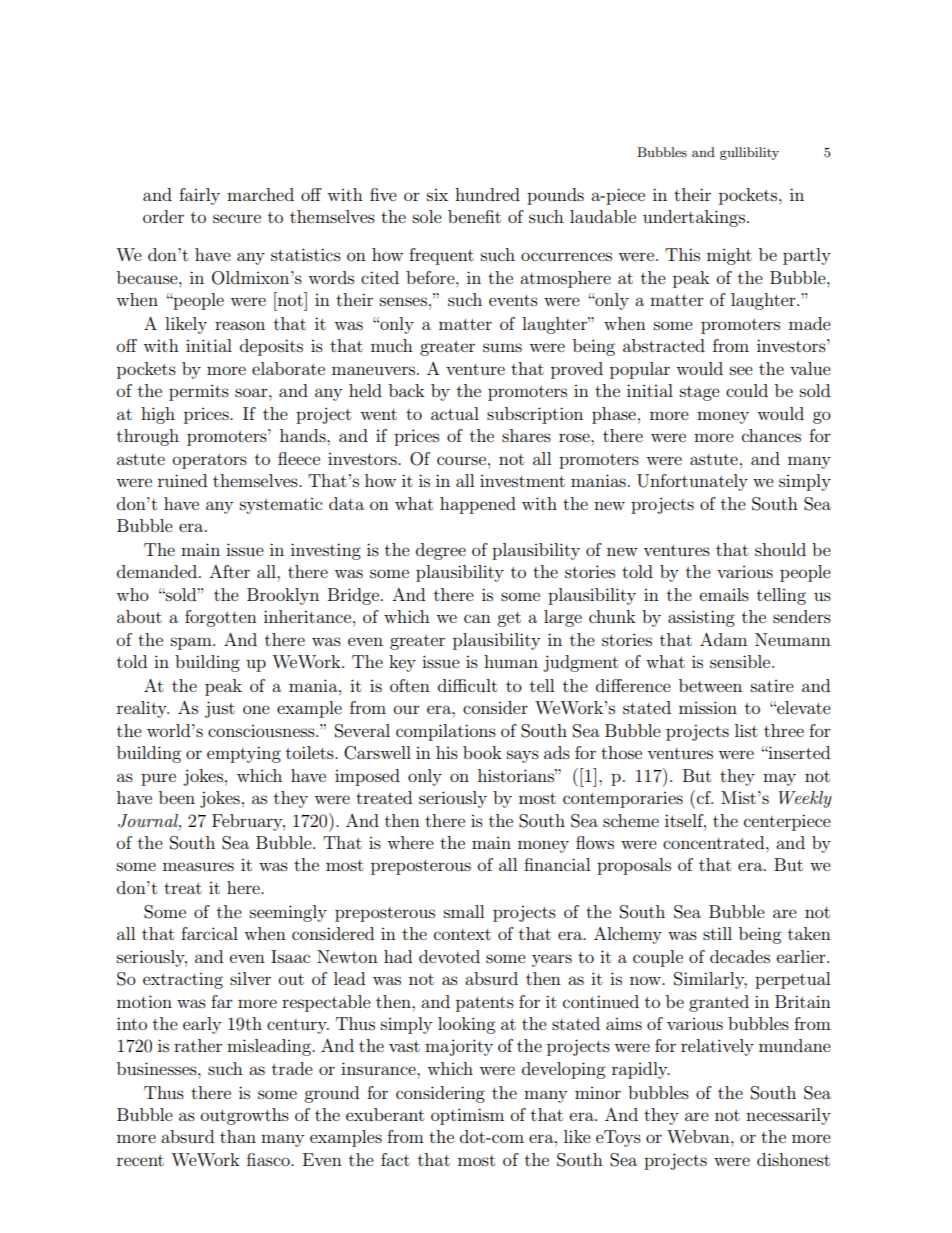  What do you see at coordinates (238, 1136) in the screenshot?
I see `than` at bounding box center [238, 1136].
